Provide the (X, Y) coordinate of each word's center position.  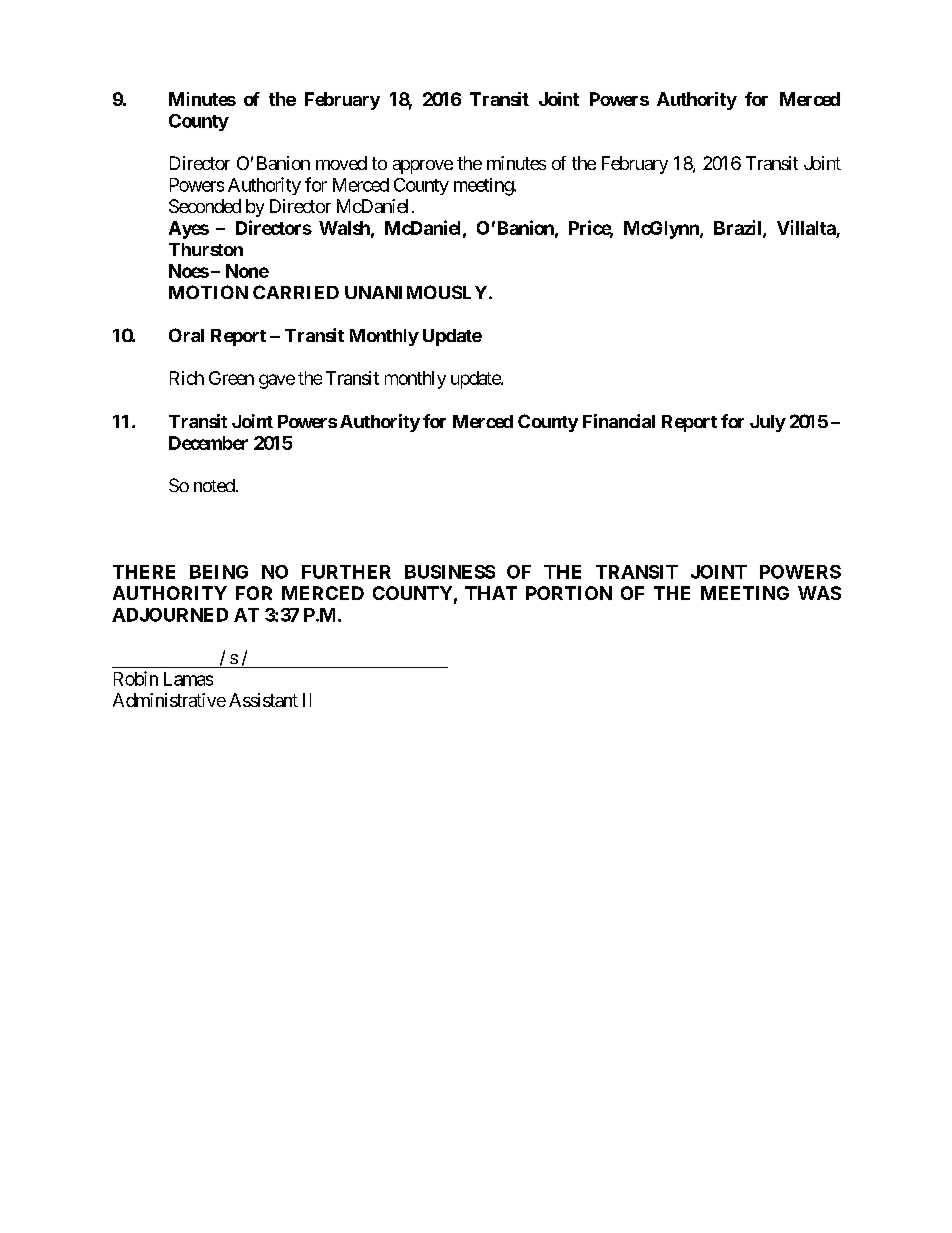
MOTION (208, 292)
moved (341, 163)
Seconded (205, 206)
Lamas (188, 679)
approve (423, 167)
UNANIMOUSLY (416, 292)
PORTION (569, 593)
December (208, 443)
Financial (619, 421)
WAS (819, 593)
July (768, 423)
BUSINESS (450, 572)
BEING (219, 572)
